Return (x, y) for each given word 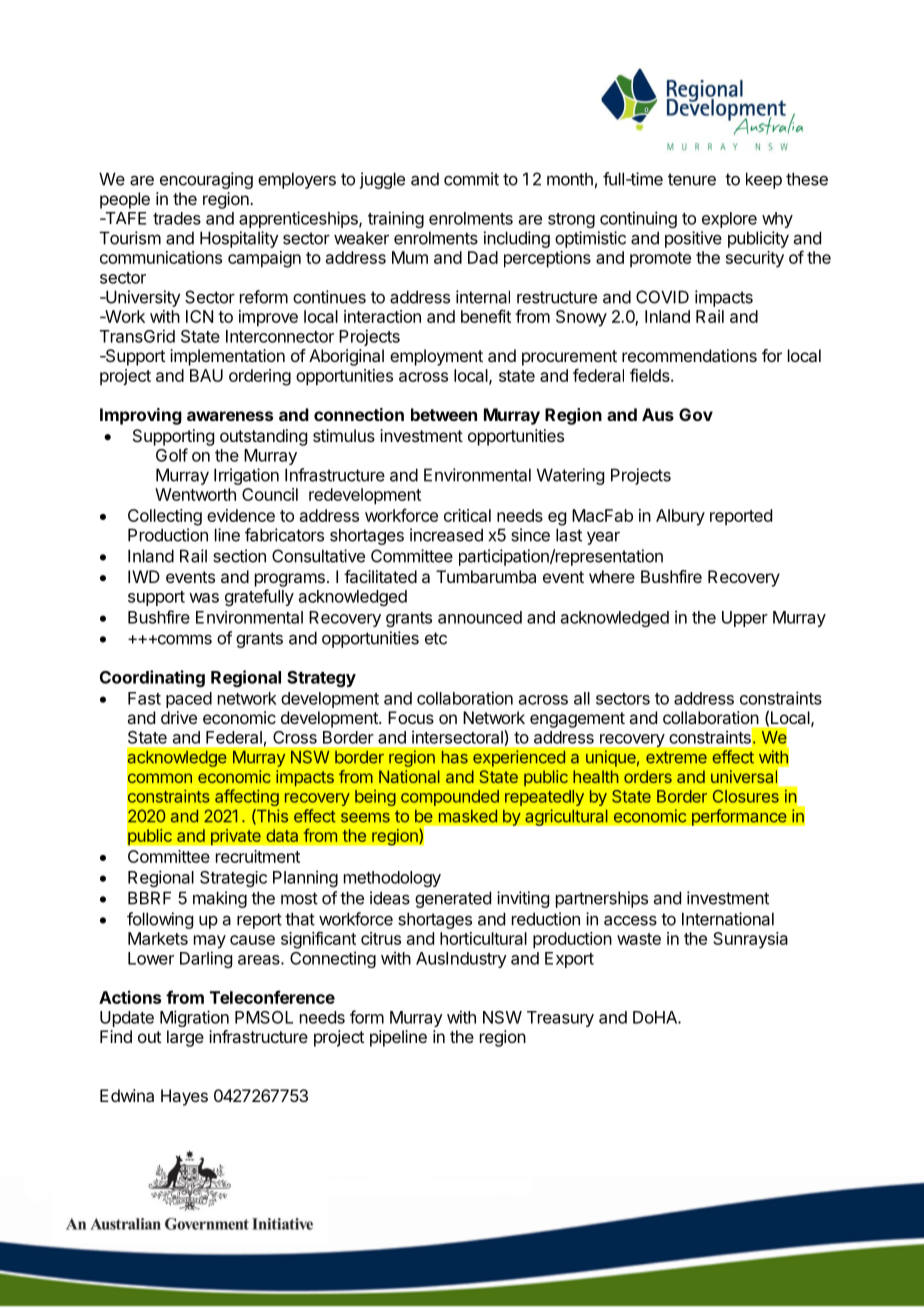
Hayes (184, 1097)
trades (177, 218)
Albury (680, 517)
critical (467, 515)
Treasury (560, 1019)
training (396, 219)
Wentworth (195, 494)
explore (729, 220)
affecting (247, 797)
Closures (746, 796)
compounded (450, 798)
